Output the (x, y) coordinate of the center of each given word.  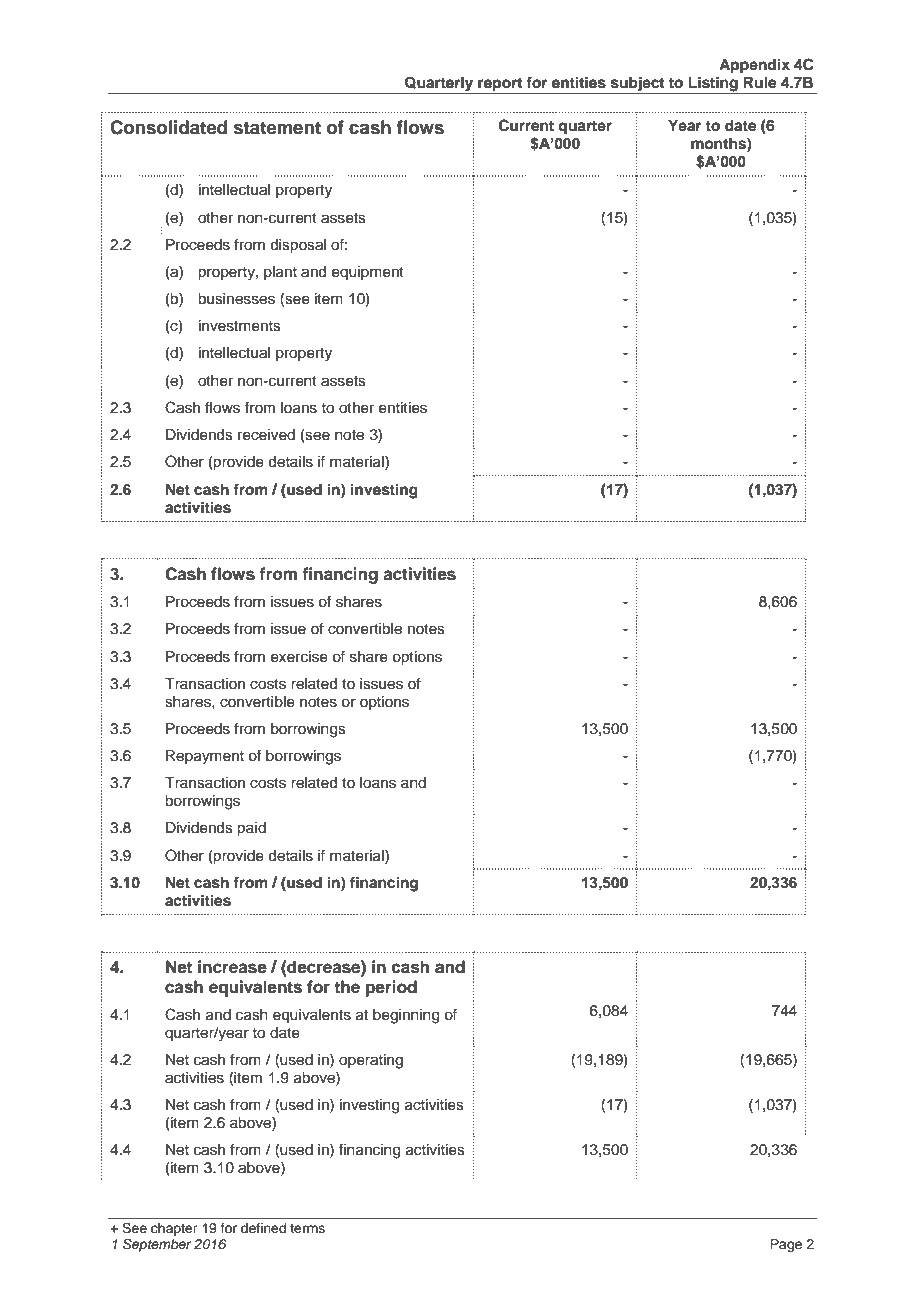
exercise (299, 657)
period (391, 988)
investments (240, 326)
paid (251, 829)
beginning (406, 1016)
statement (277, 128)
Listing (713, 85)
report (500, 86)
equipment (368, 273)
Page (786, 1245)
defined (263, 1228)
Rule (760, 83)
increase (232, 967)
